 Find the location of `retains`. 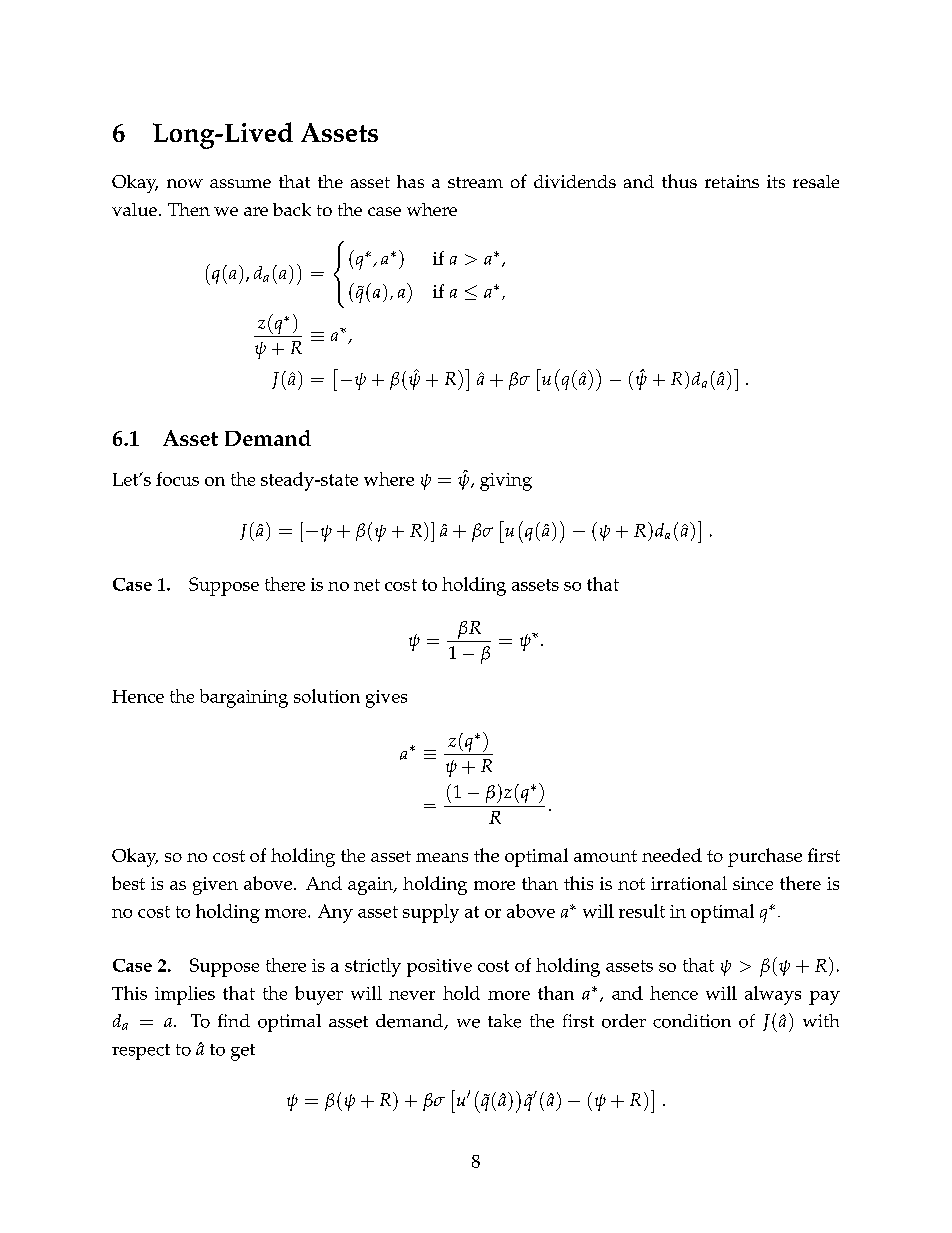

retains is located at coordinates (732, 181).
